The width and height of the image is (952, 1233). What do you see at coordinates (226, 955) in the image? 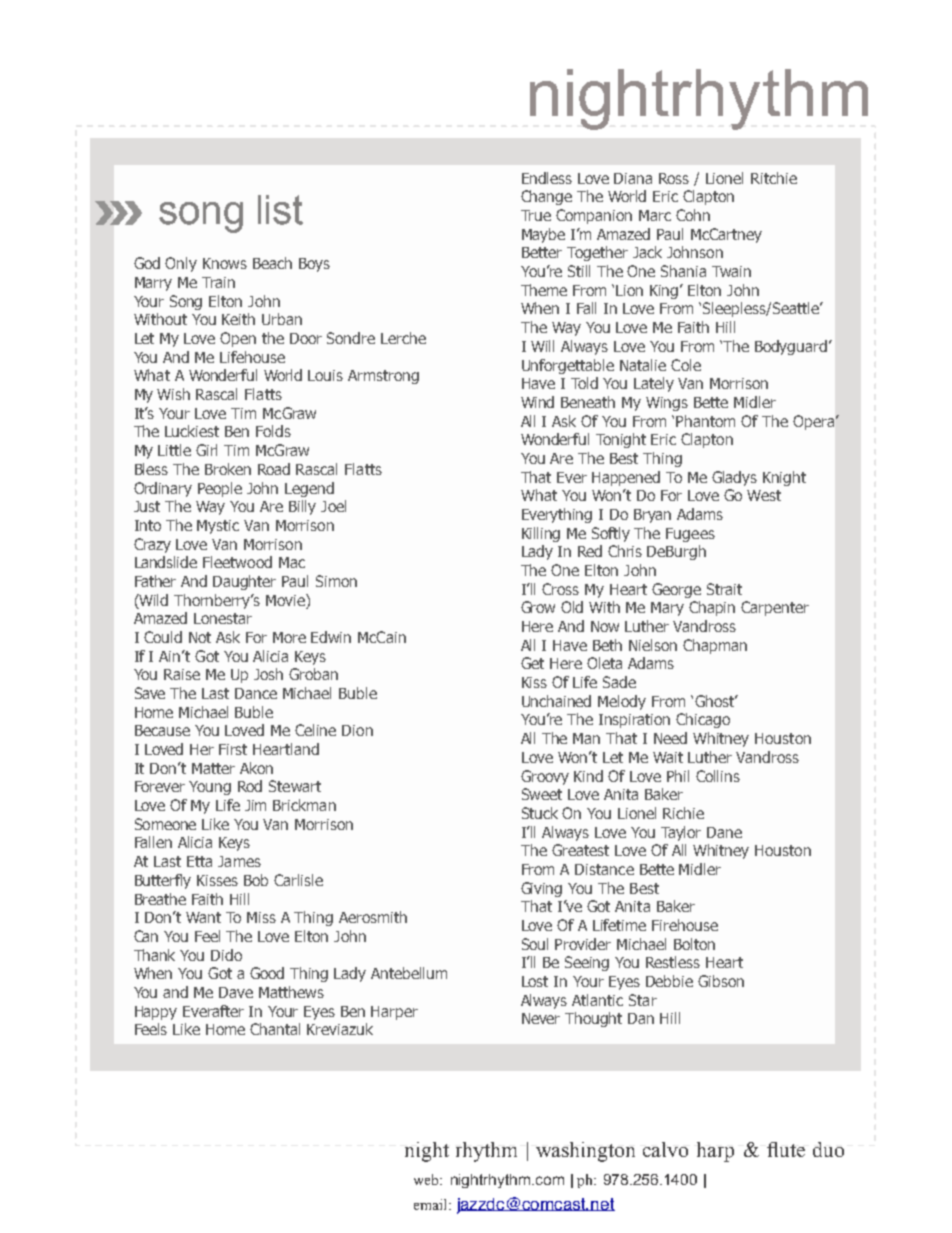
I see `Dido` at bounding box center [226, 955].
